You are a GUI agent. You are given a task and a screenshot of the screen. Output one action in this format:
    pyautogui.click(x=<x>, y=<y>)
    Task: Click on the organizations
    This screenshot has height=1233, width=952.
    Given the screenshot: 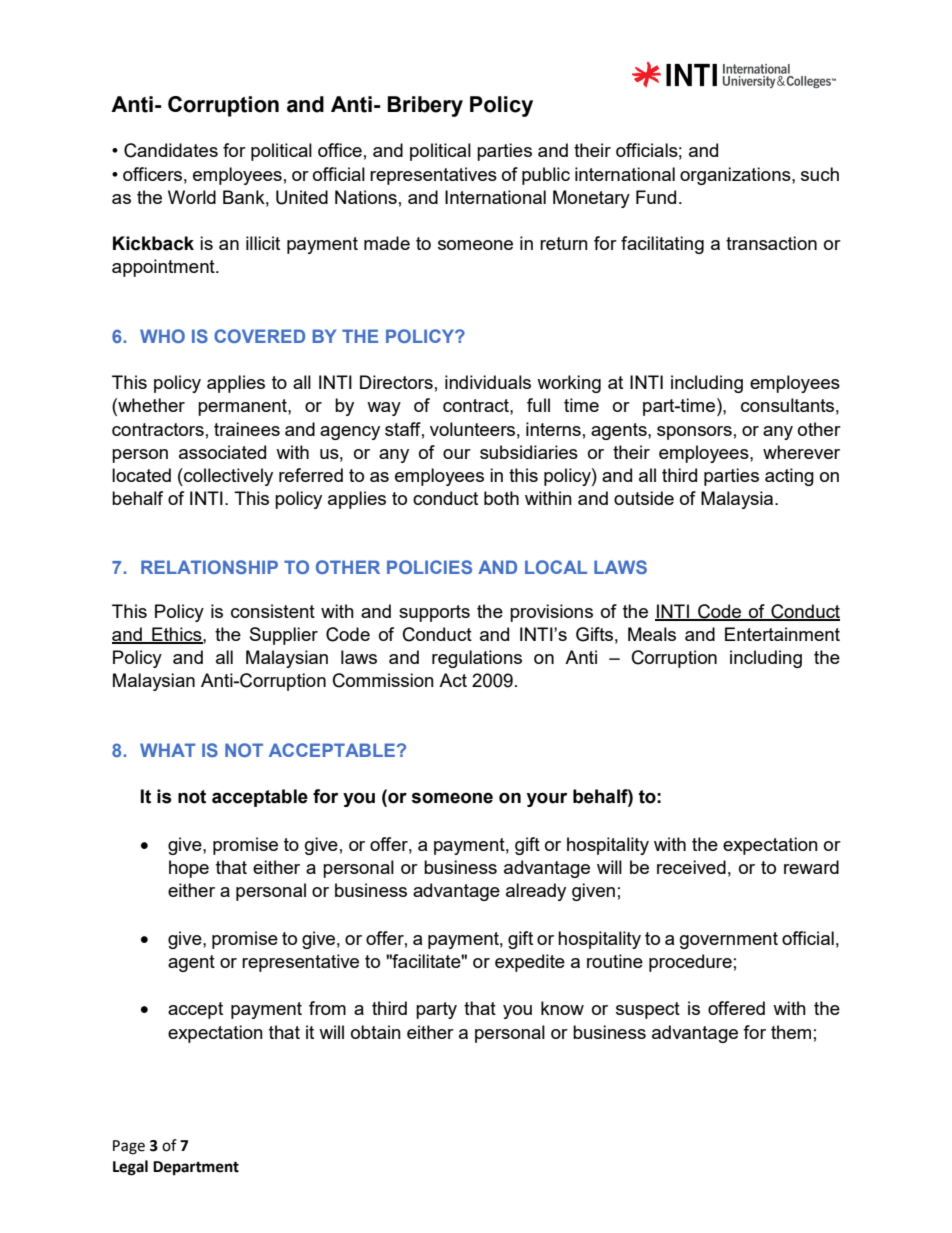 What is the action you would take?
    pyautogui.click(x=736, y=176)
